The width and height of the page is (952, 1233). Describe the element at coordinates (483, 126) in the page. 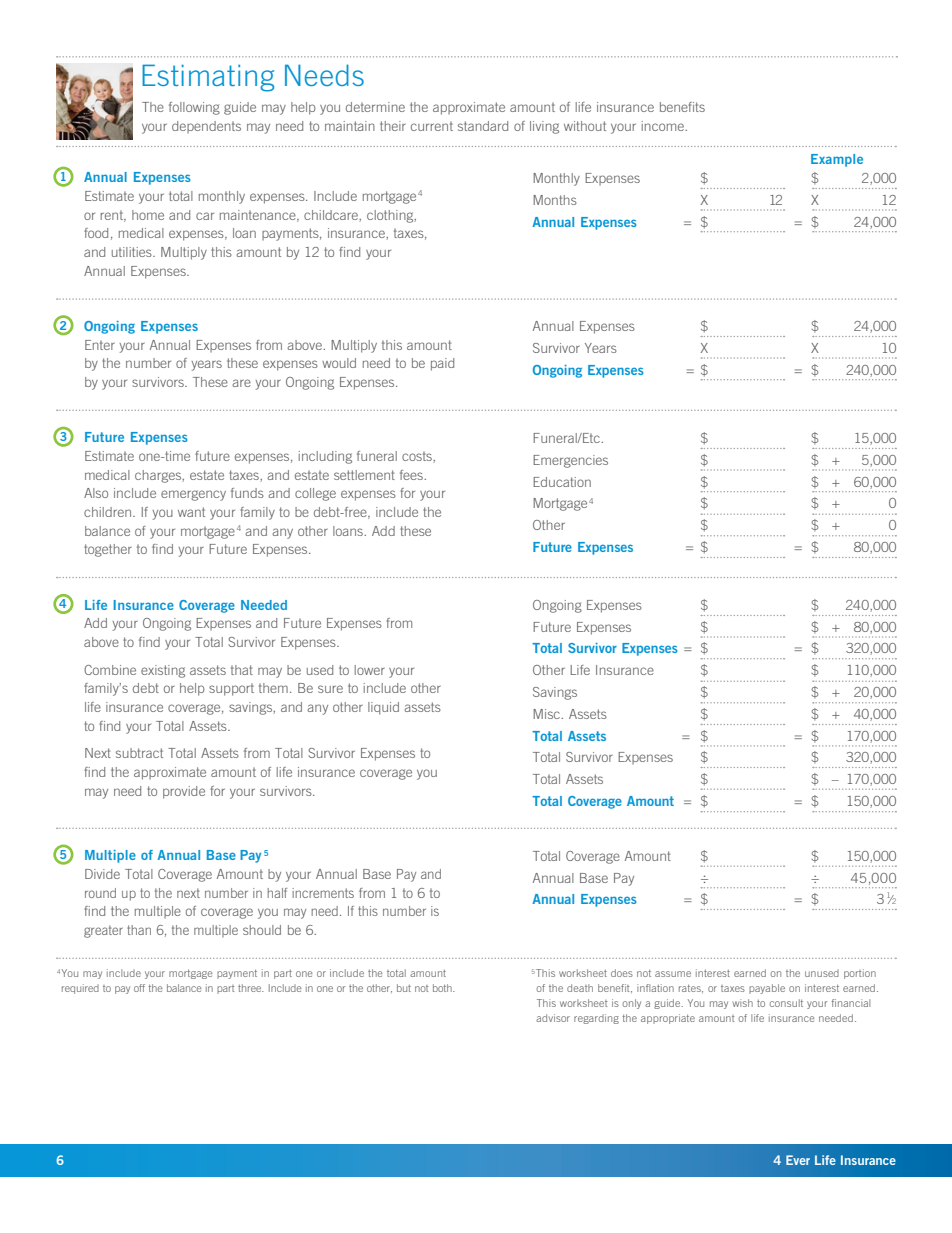

I see `standard` at that location.
